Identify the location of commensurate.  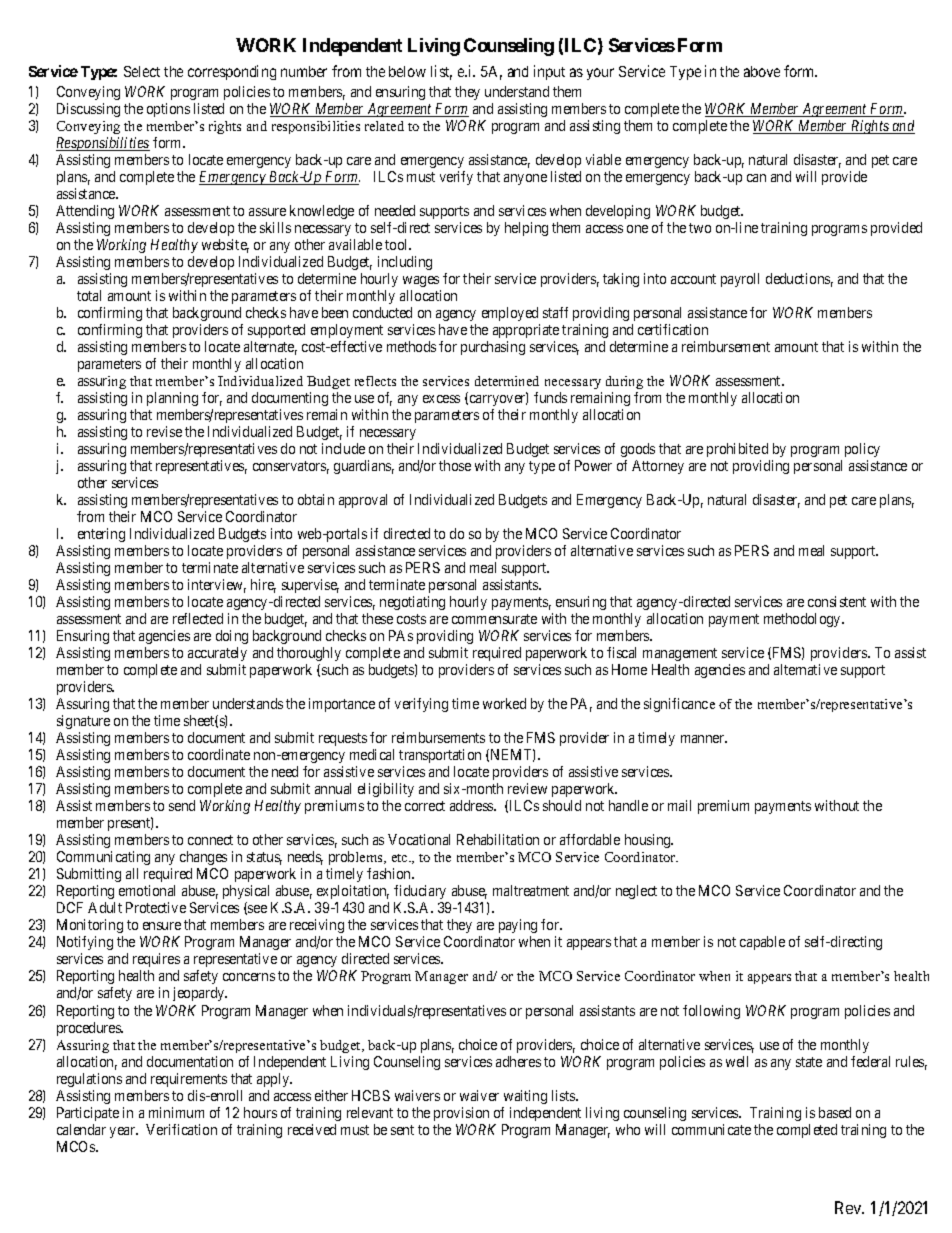
(494, 619).
